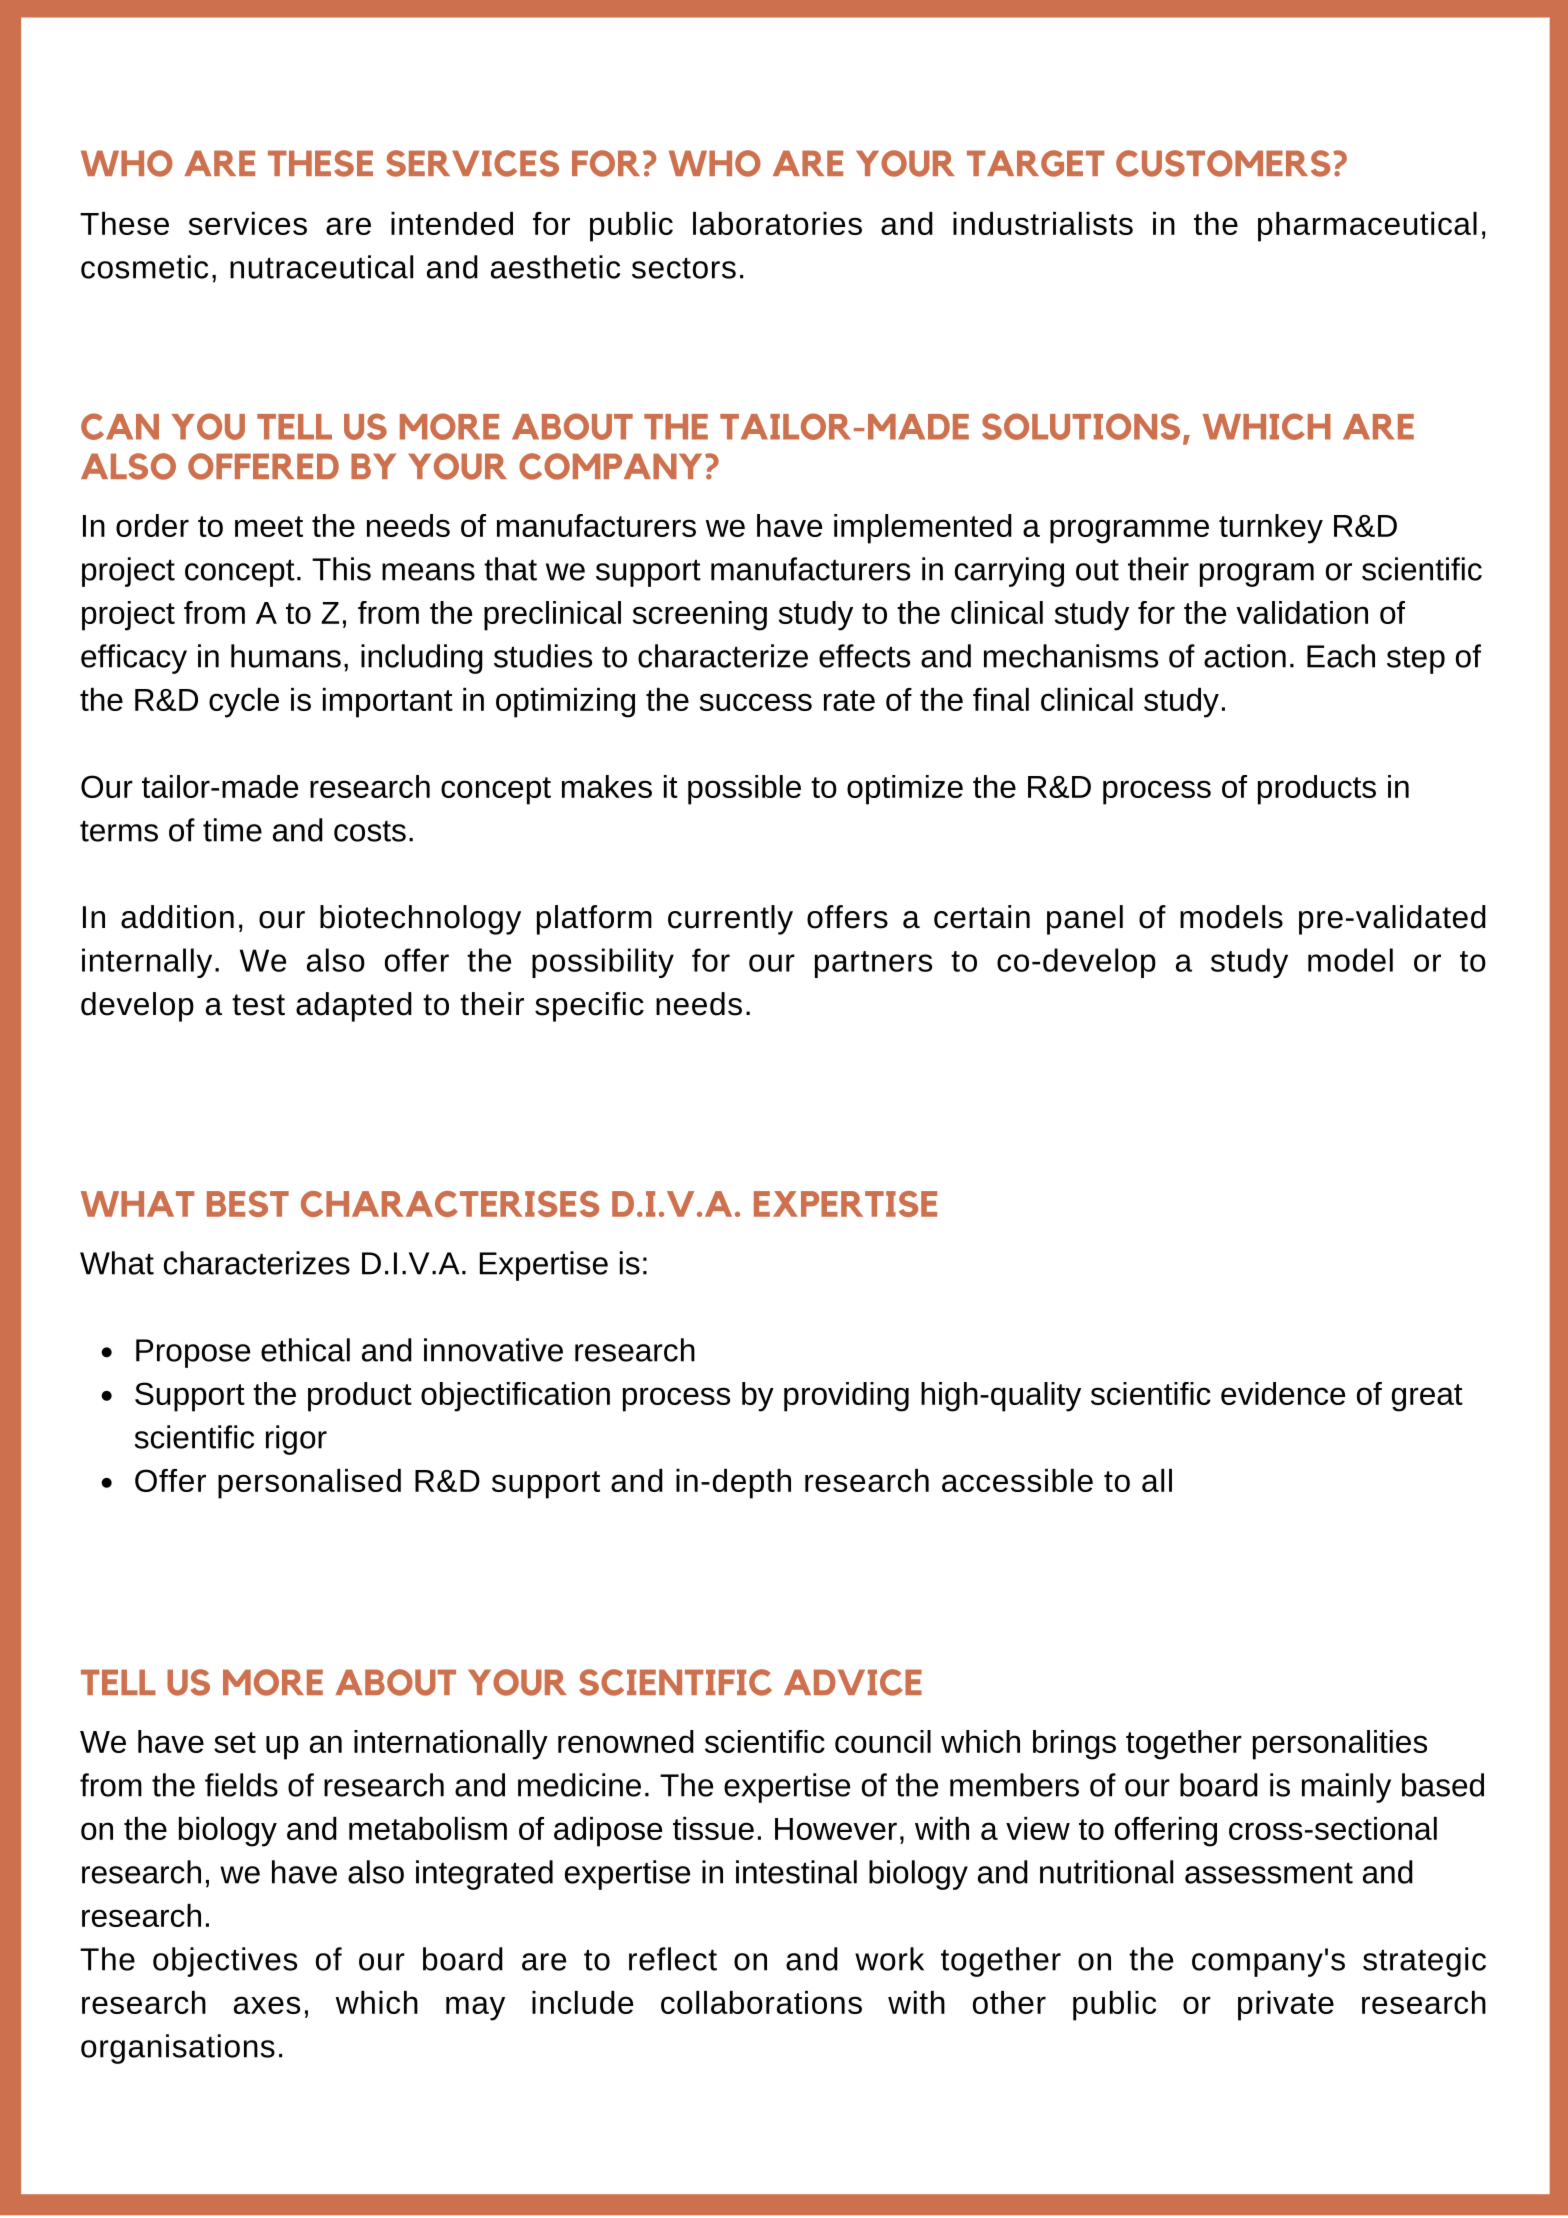  What do you see at coordinates (1367, 227) in the document?
I see `pharmaceutical` at bounding box center [1367, 227].
